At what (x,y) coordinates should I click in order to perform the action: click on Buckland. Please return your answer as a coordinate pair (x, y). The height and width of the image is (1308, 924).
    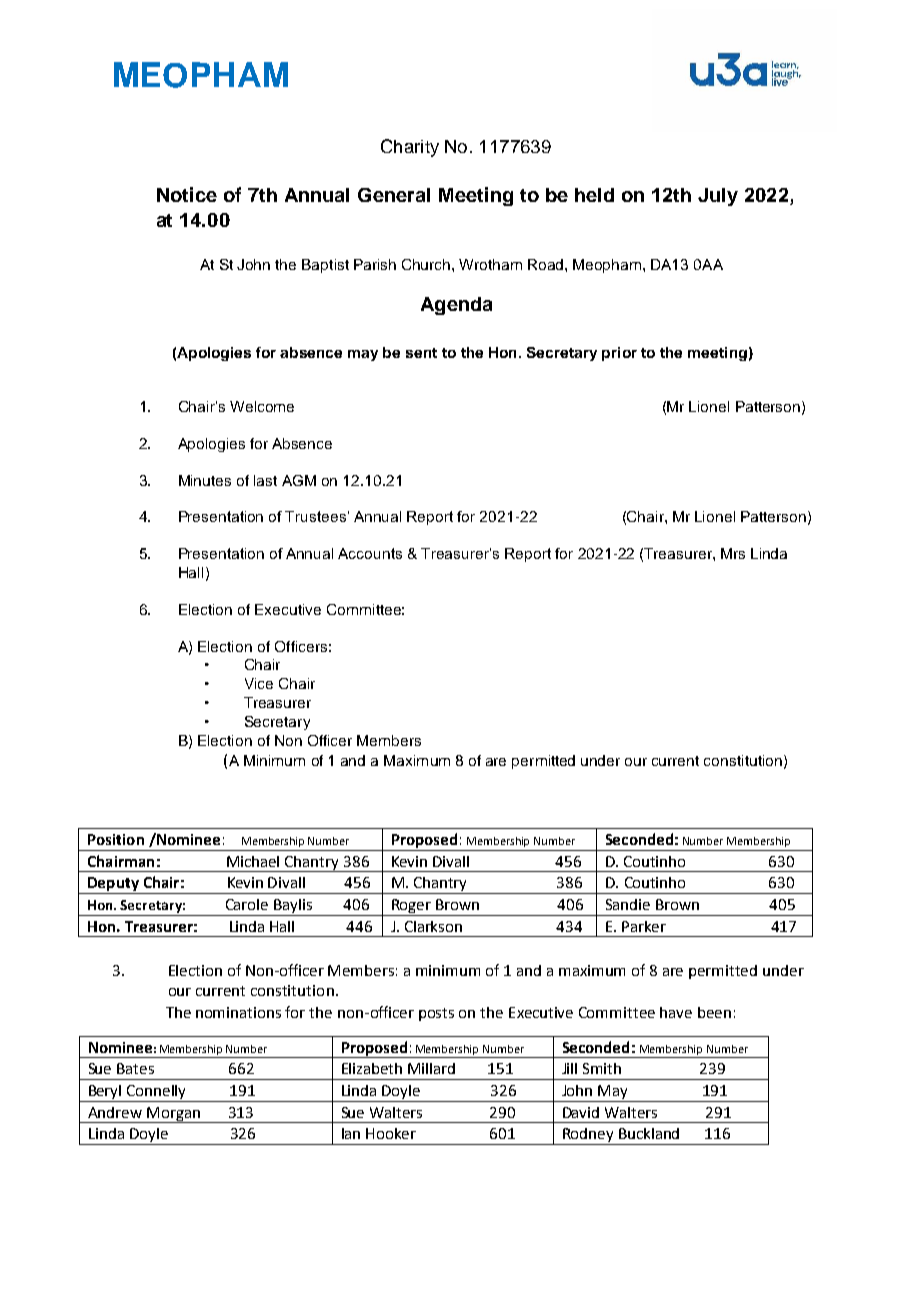
    Looking at the image, I should click on (649, 1133).
